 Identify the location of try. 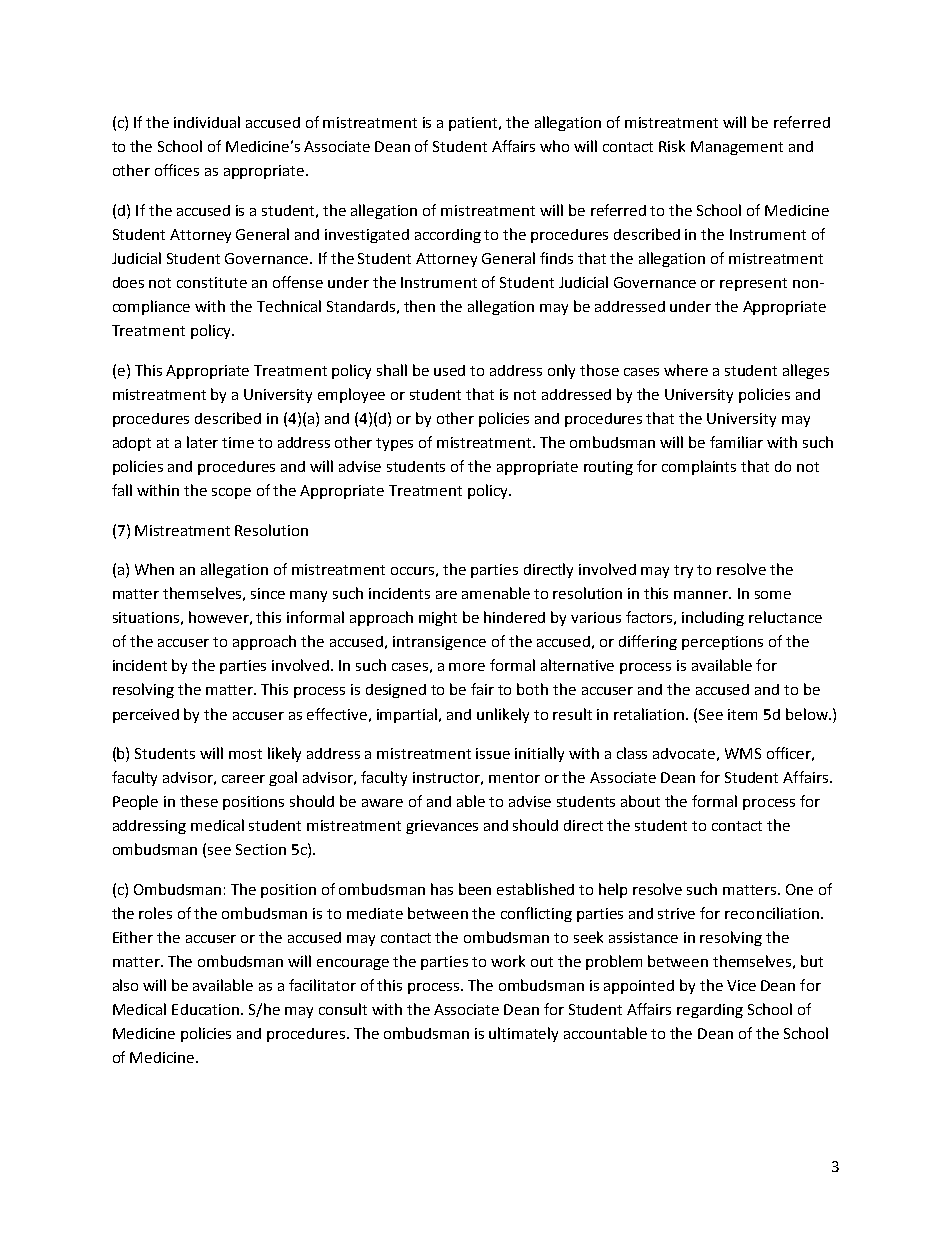
(683, 571).
